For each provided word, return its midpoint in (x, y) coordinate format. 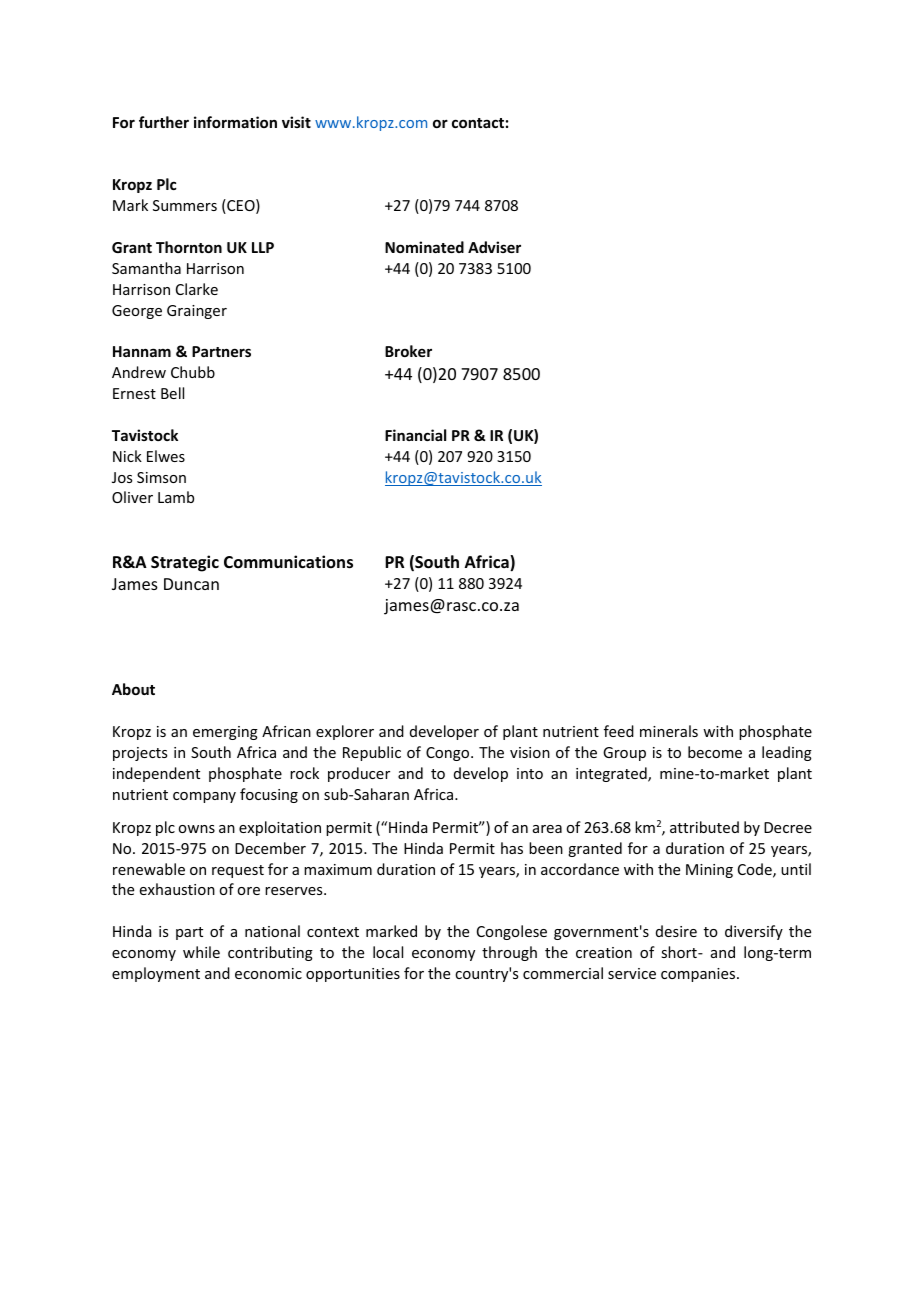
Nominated (424, 247)
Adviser (494, 247)
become (715, 752)
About (133, 689)
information (235, 122)
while (201, 952)
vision (530, 752)
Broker (408, 351)
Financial (415, 435)
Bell (172, 393)
